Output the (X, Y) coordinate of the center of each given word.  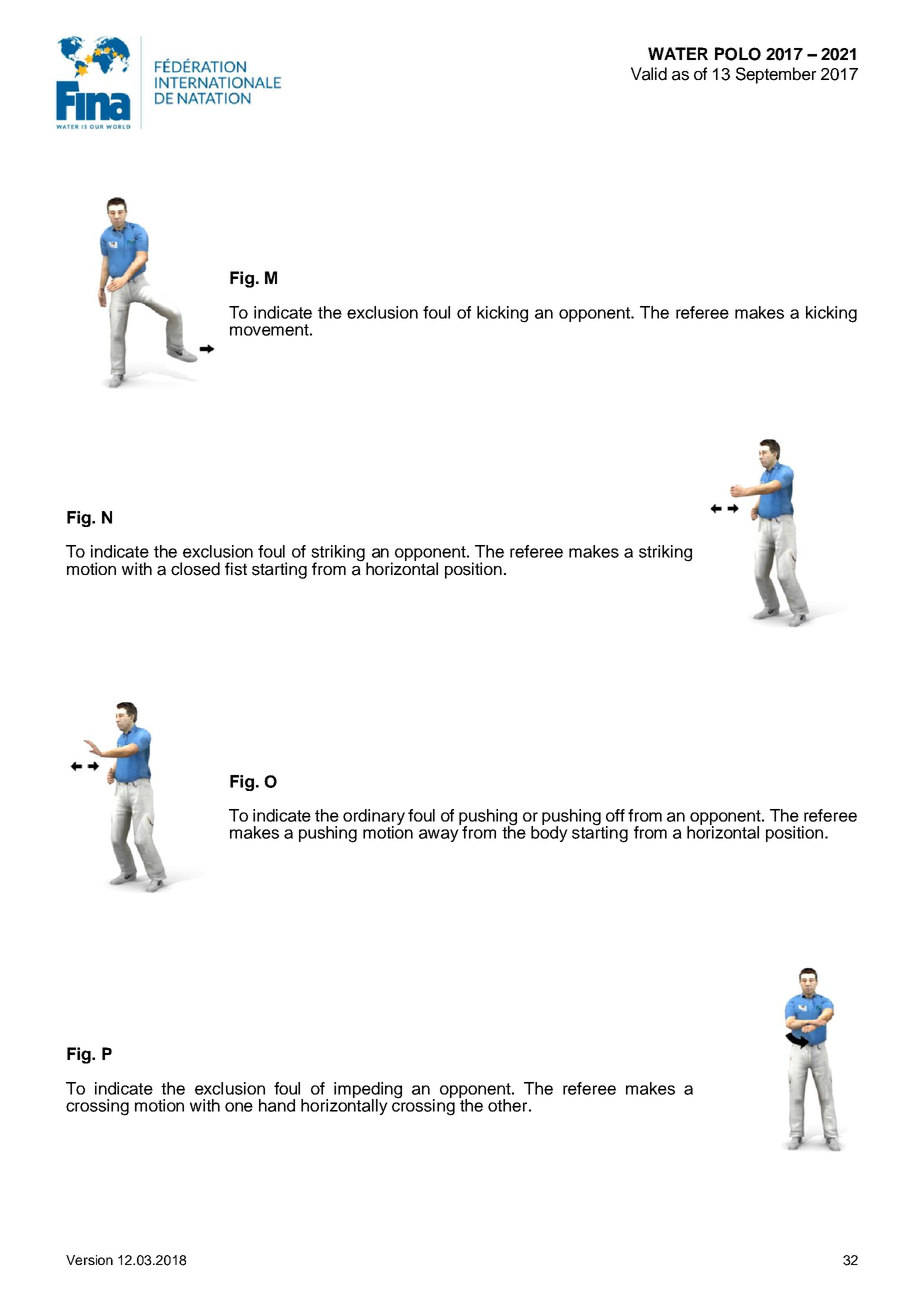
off (615, 815)
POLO (738, 54)
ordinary (374, 818)
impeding (368, 1091)
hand (277, 1105)
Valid (649, 74)
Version (89, 1260)
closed (195, 569)
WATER (678, 53)
